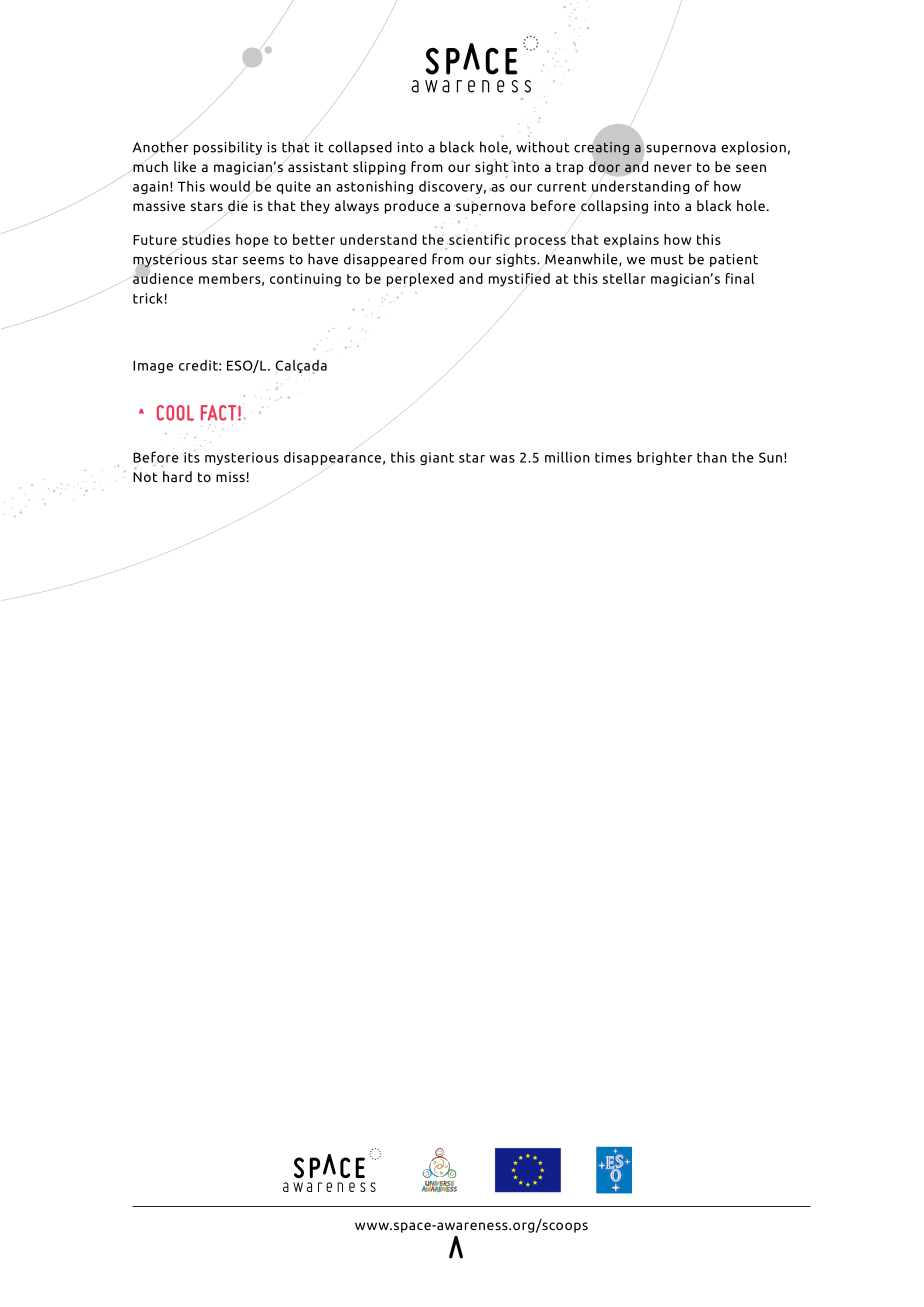  I want to click on slipping, so click(379, 168).
